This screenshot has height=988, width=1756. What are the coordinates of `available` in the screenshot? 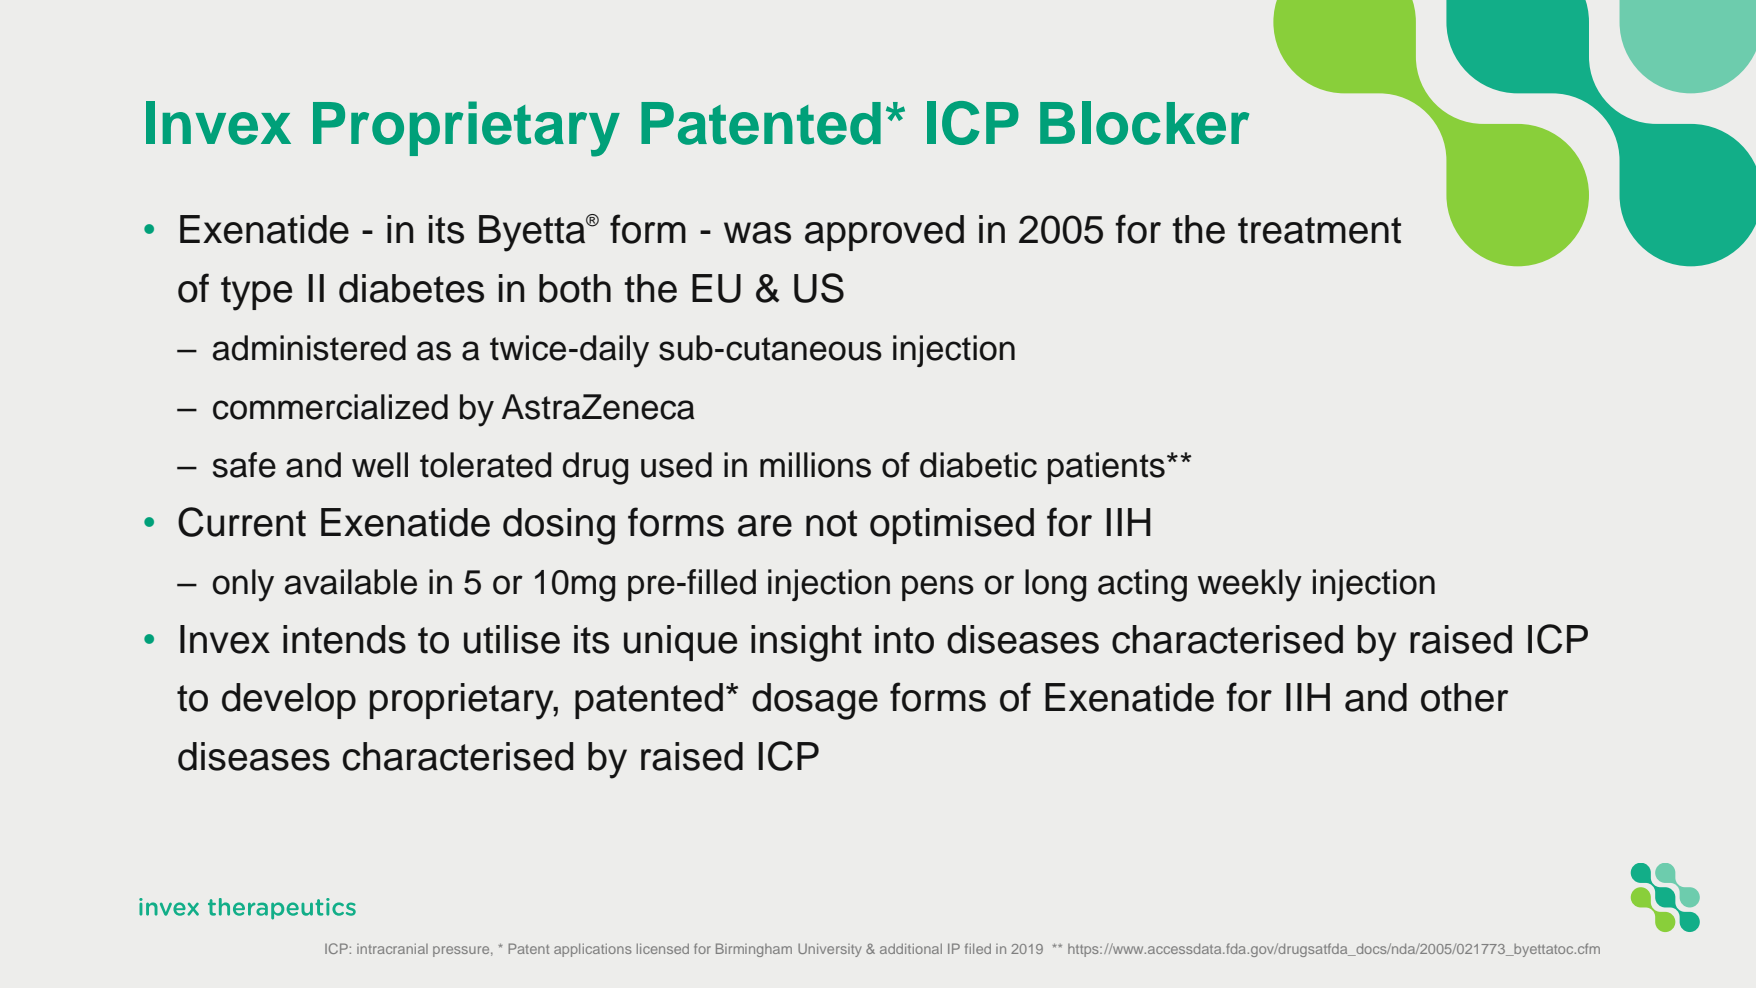 It's located at (351, 582).
